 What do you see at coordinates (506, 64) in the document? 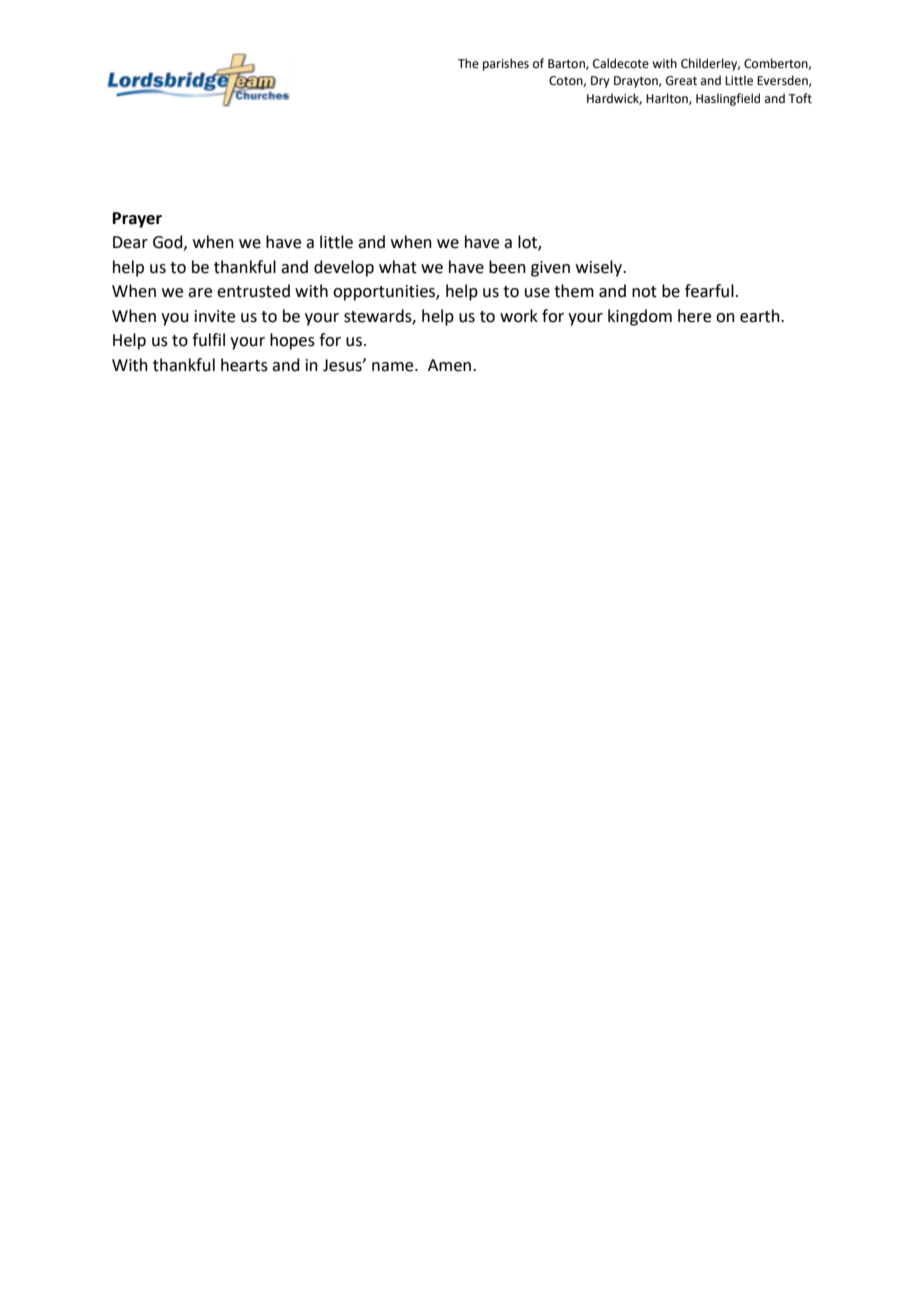
I see `parishes` at bounding box center [506, 64].
